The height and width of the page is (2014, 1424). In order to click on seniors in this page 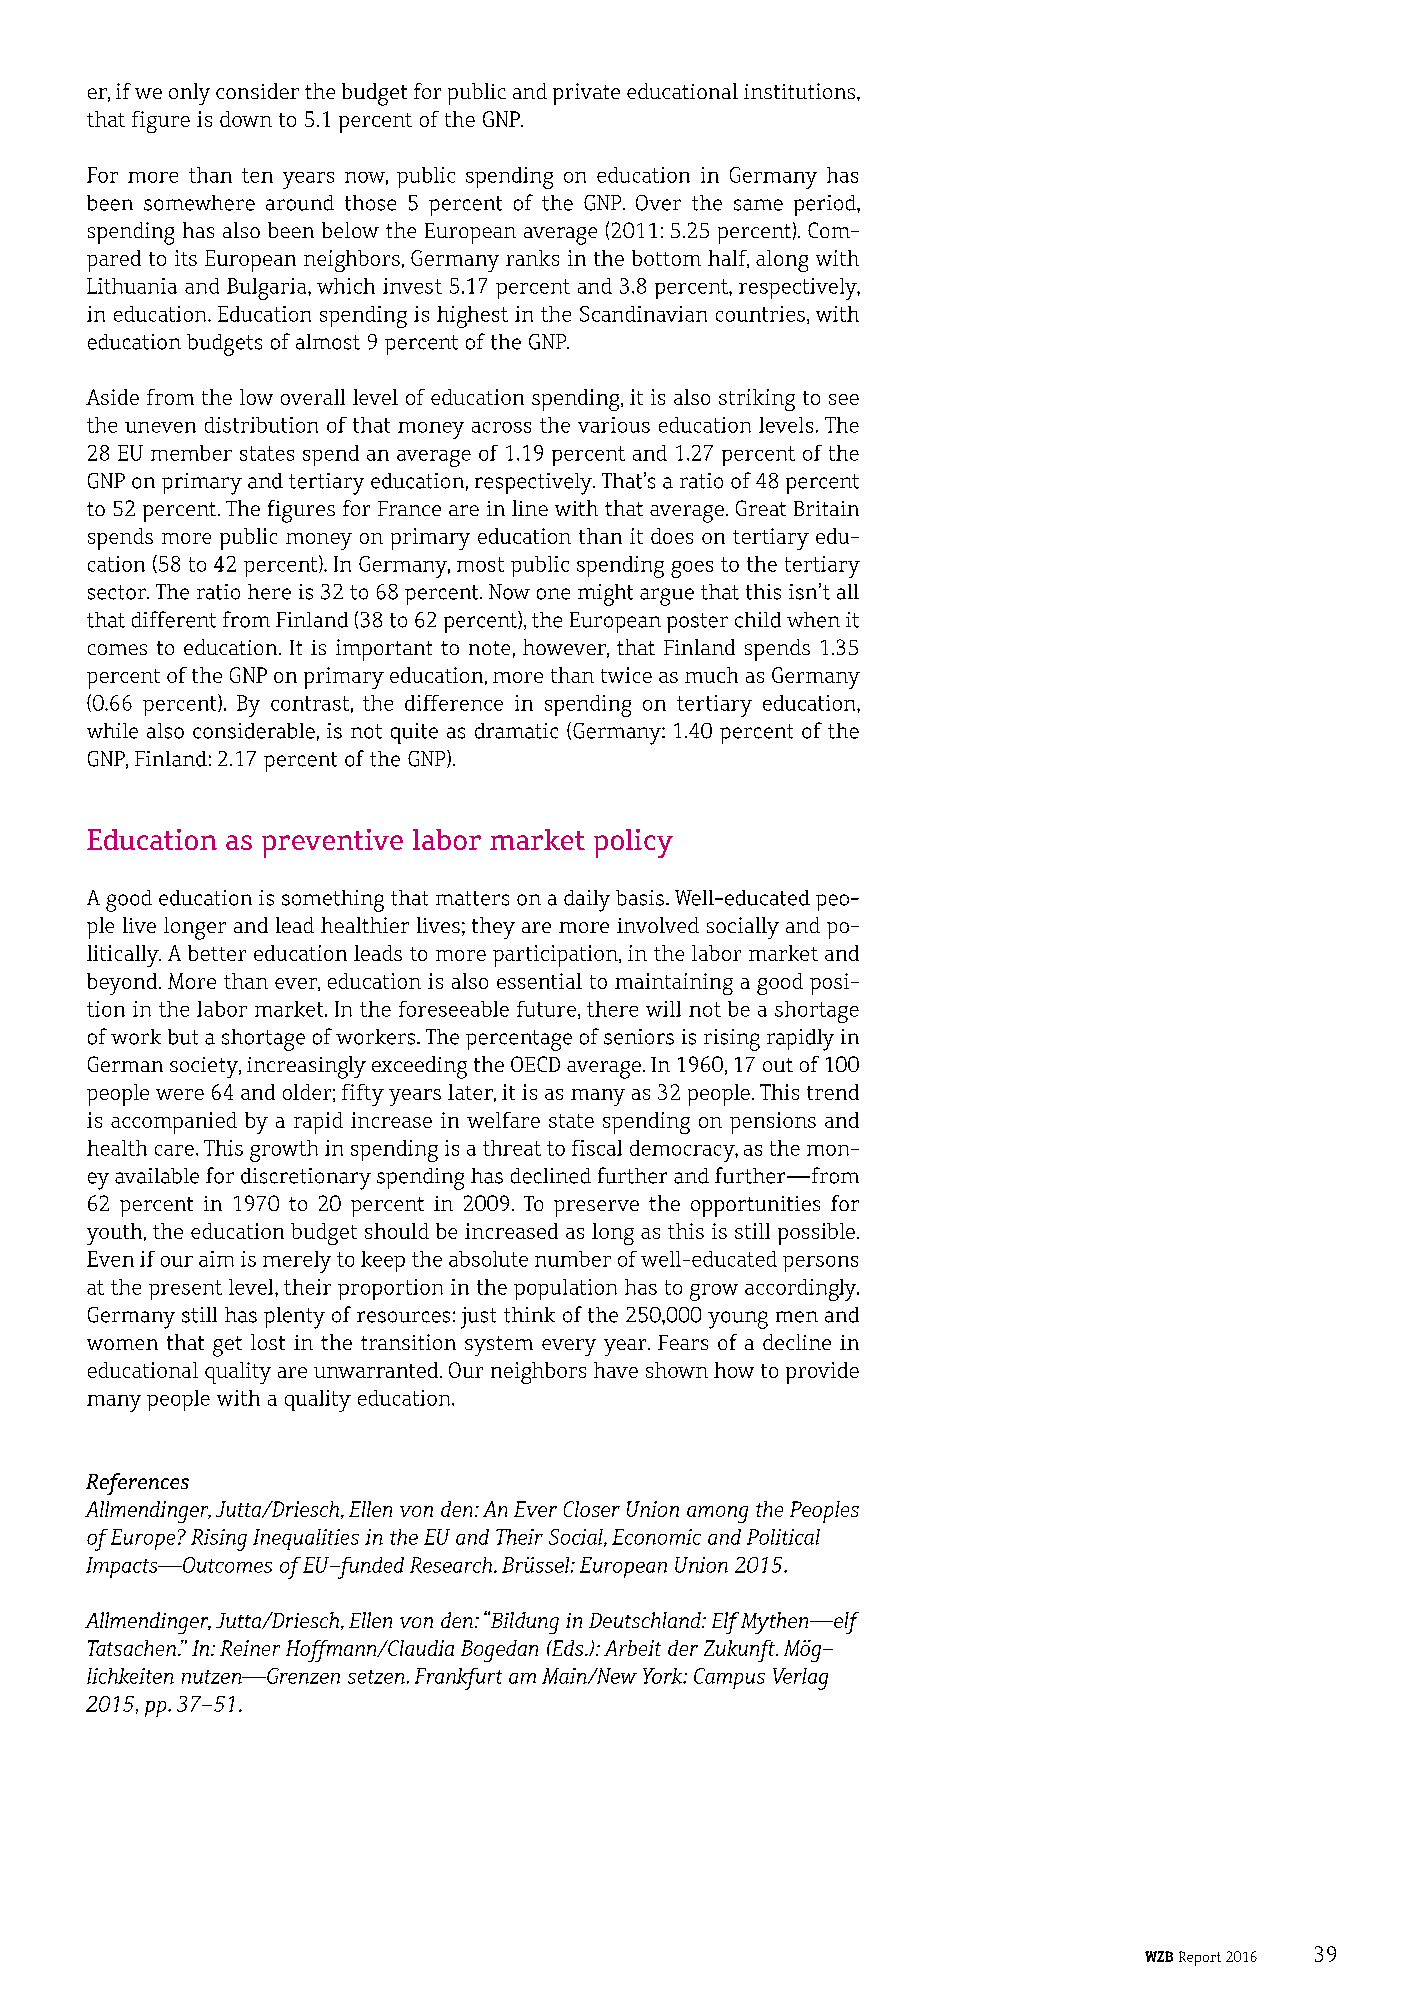, I will do `click(639, 1037)`.
